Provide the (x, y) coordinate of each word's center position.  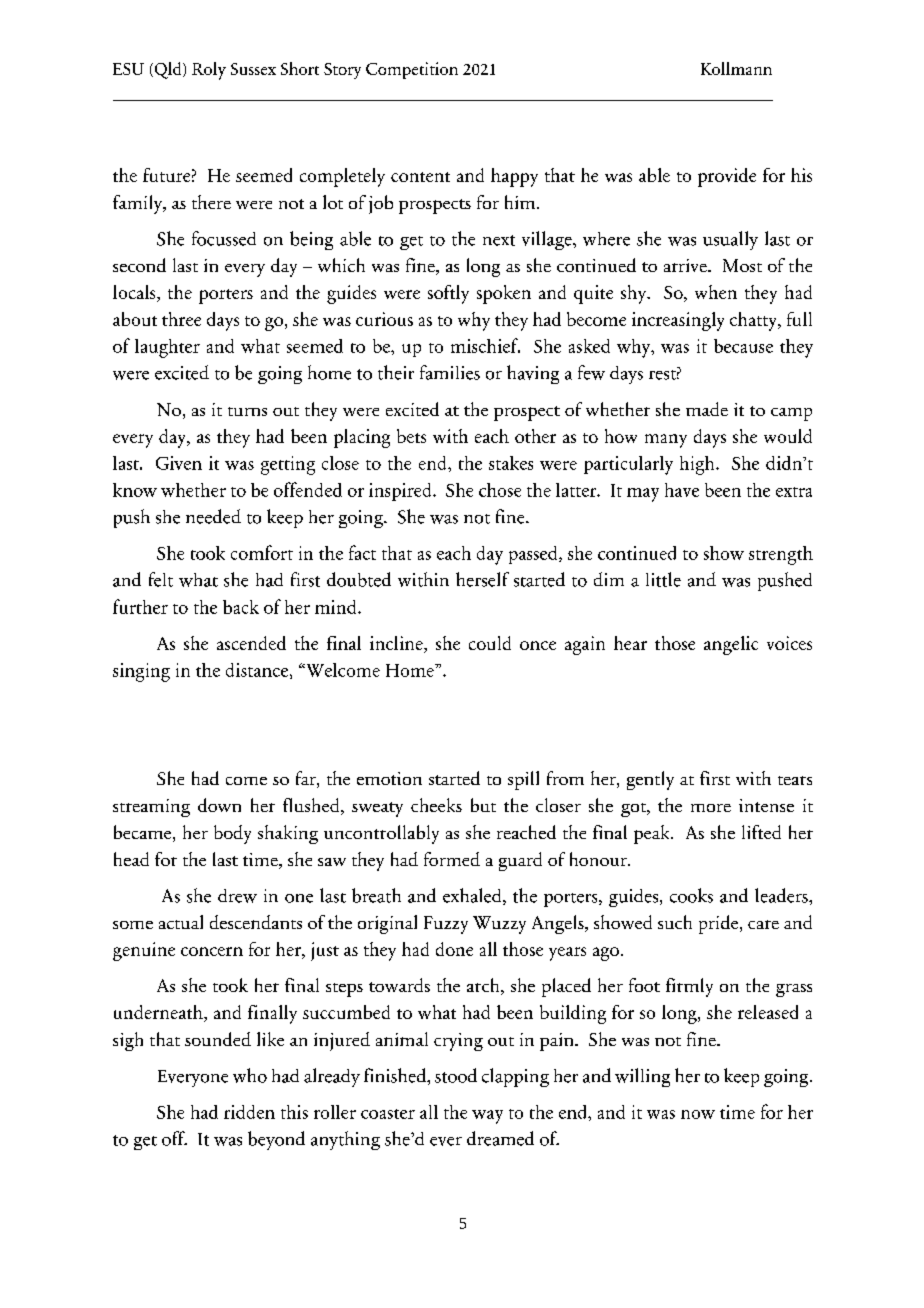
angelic (731, 645)
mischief (485, 345)
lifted (761, 832)
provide (727, 177)
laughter (167, 348)
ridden (249, 1112)
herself (482, 579)
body (232, 834)
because (743, 346)
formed (452, 859)
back (241, 607)
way (487, 1117)
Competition (412, 70)
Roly (209, 71)
